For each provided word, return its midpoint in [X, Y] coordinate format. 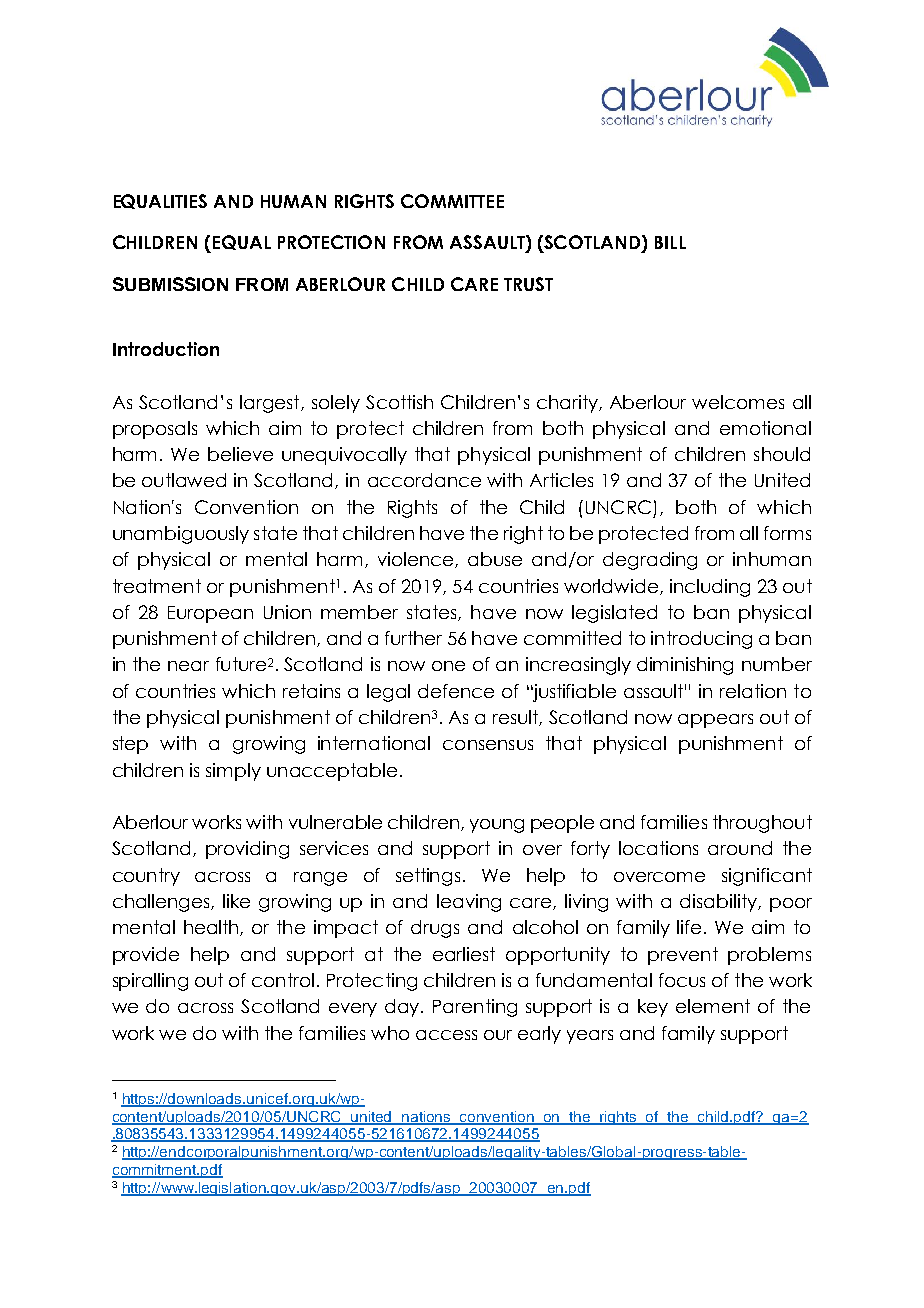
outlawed [184, 480]
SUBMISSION [170, 284]
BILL [670, 242]
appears [715, 721]
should [782, 454]
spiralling [150, 982]
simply [233, 772]
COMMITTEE [452, 201]
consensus [488, 745]
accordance [424, 480]
